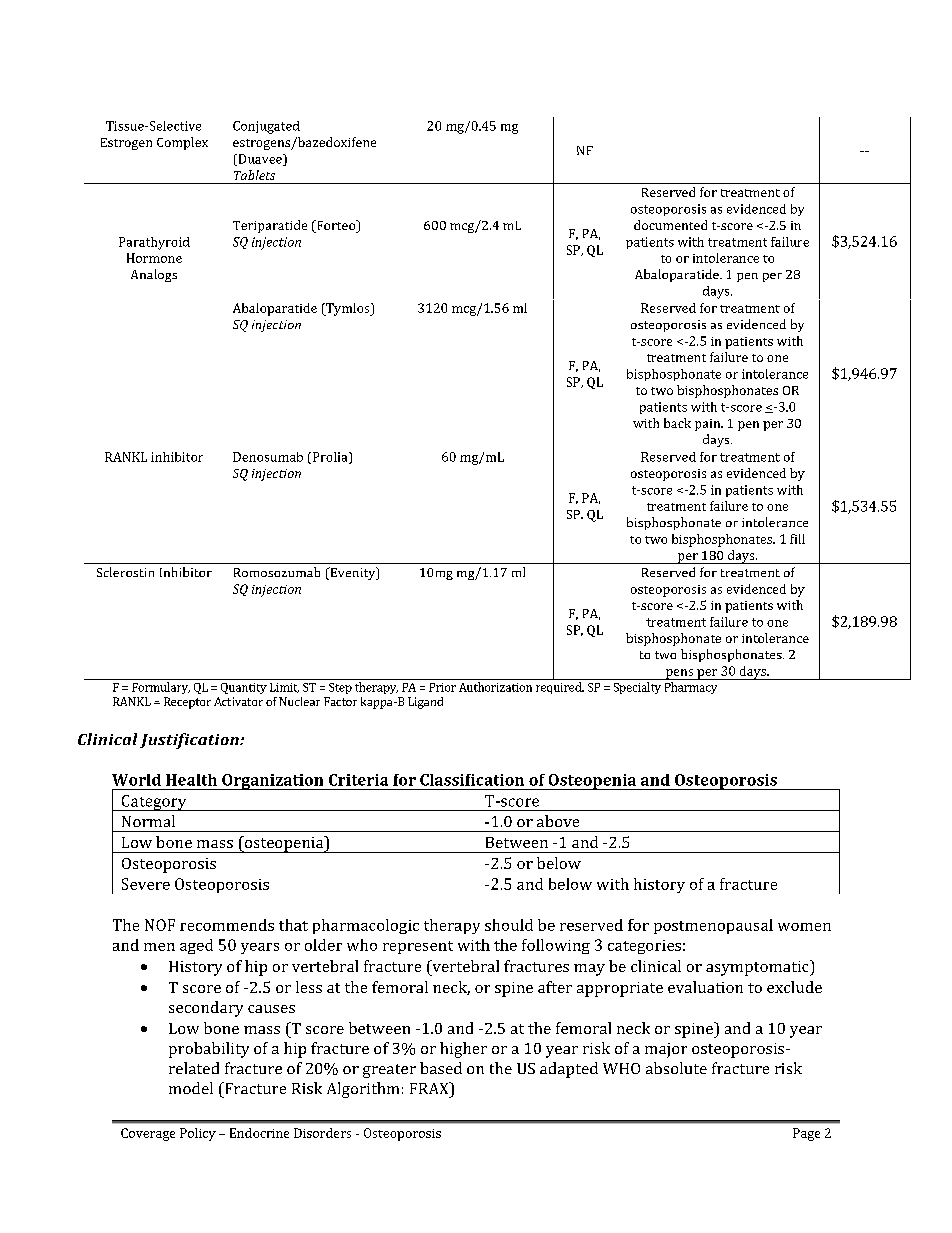  Describe the element at coordinates (190, 741) in the screenshot. I see `Justification` at that location.
